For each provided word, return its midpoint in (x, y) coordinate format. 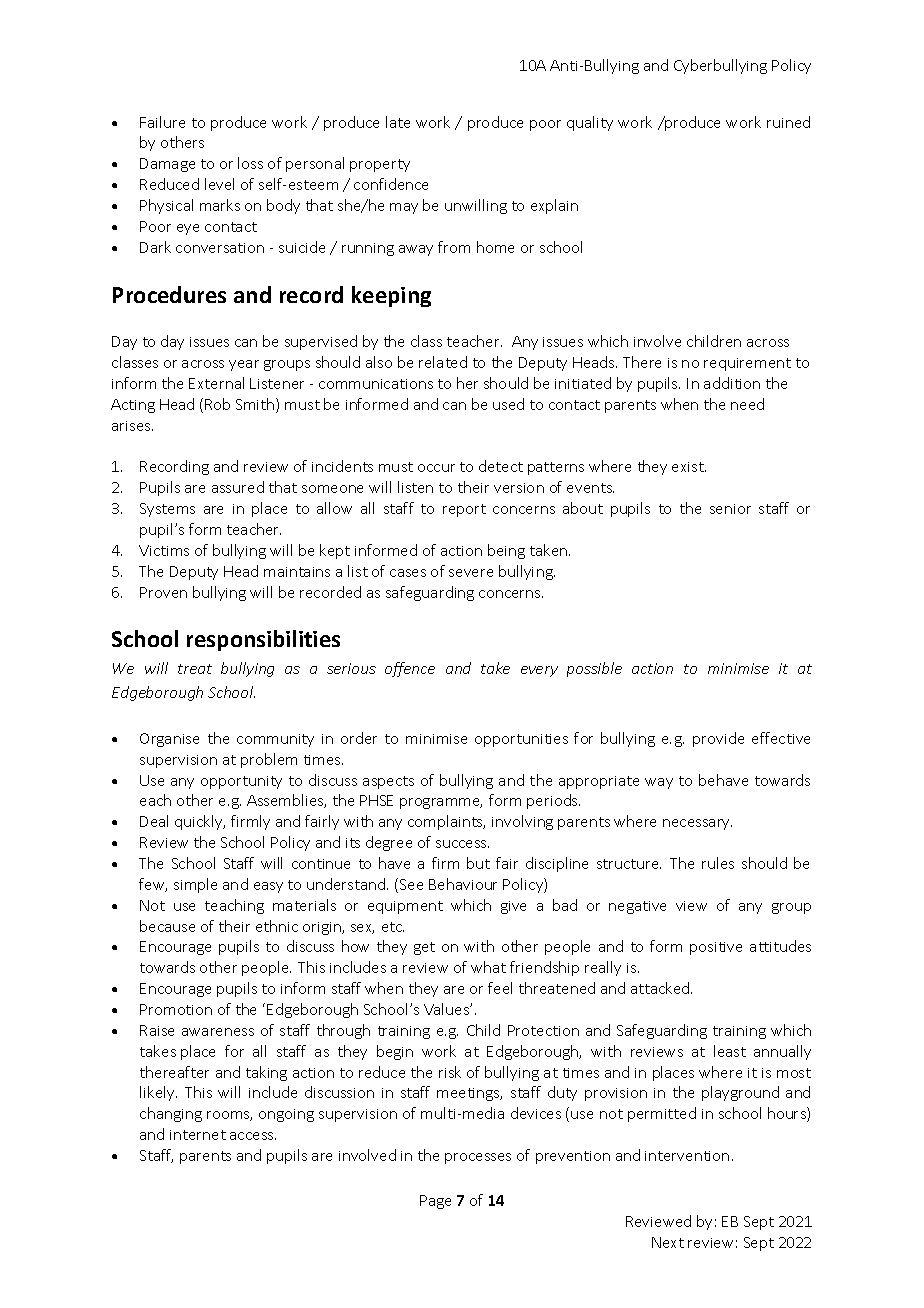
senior (730, 509)
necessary (697, 824)
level (219, 184)
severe (471, 573)
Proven (163, 592)
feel (500, 988)
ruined (788, 122)
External (216, 383)
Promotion (176, 1009)
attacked (661, 988)
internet (198, 1135)
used (508, 404)
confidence (391, 184)
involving (522, 822)
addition (732, 383)
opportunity (241, 782)
